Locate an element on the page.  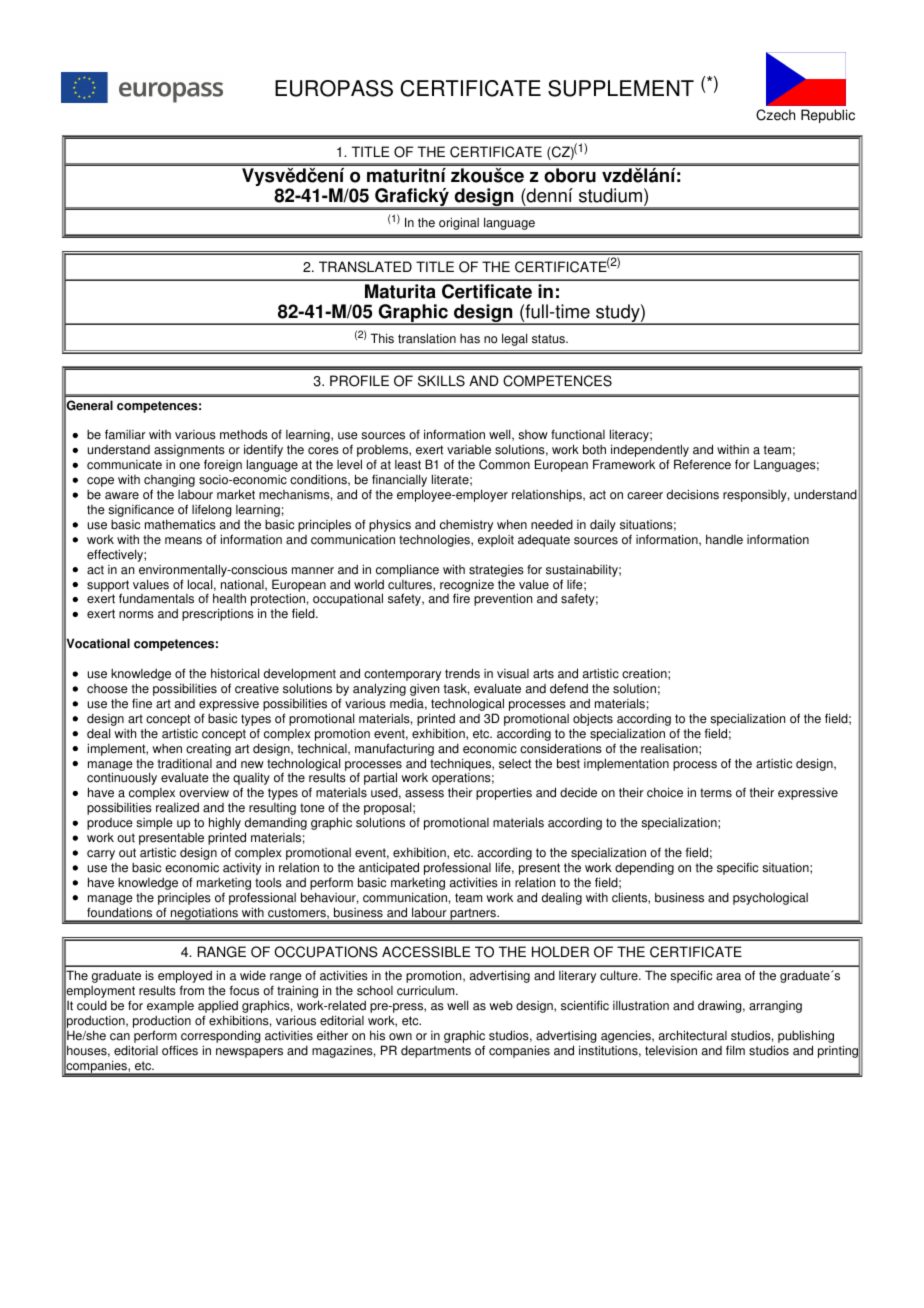
example is located at coordinates (170, 1008).
